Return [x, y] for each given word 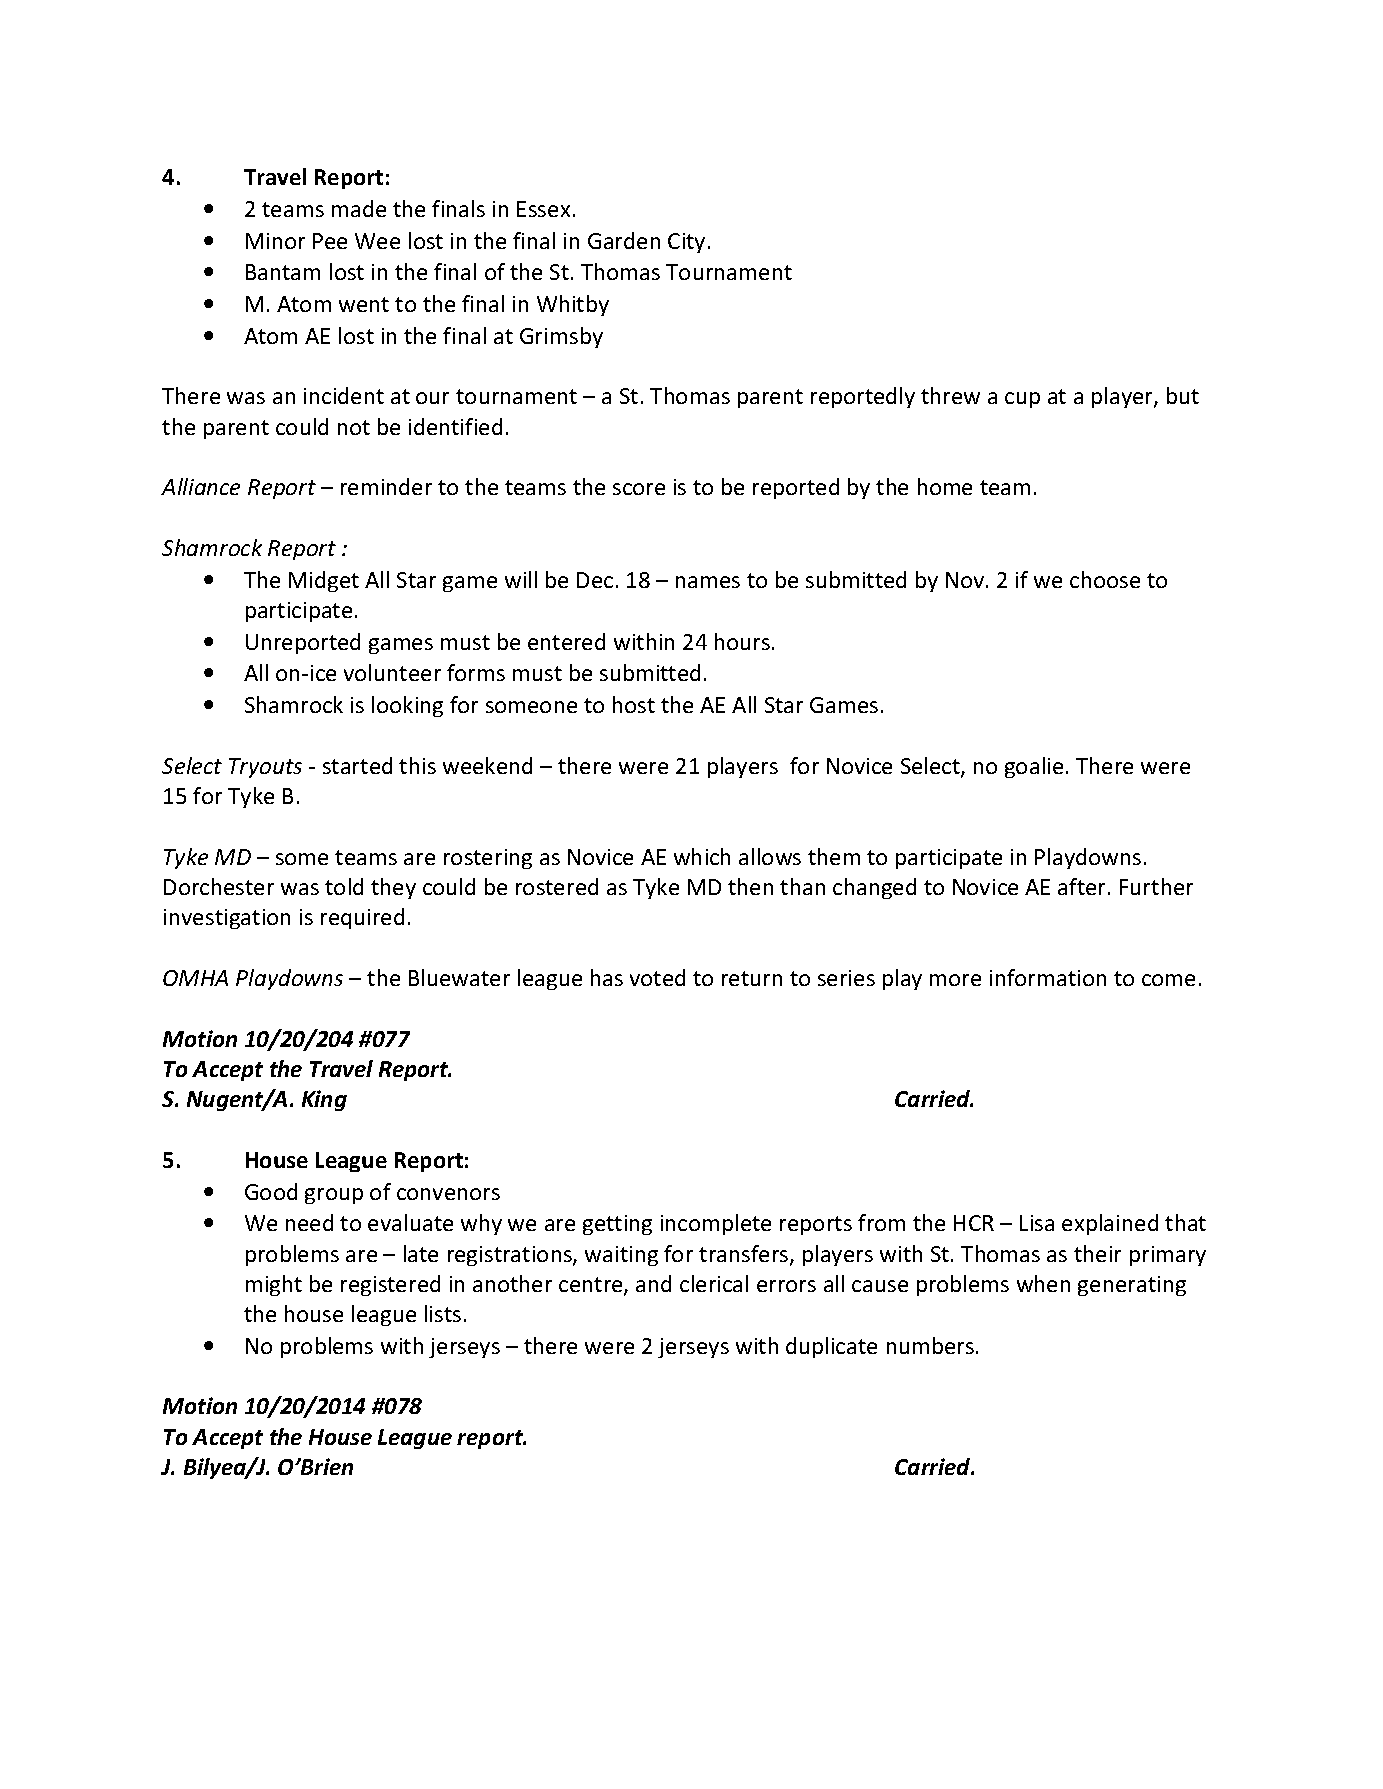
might [274, 1285]
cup [1022, 400]
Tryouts [265, 768]
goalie [1034, 767]
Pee [330, 241]
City [686, 243]
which [702, 856]
